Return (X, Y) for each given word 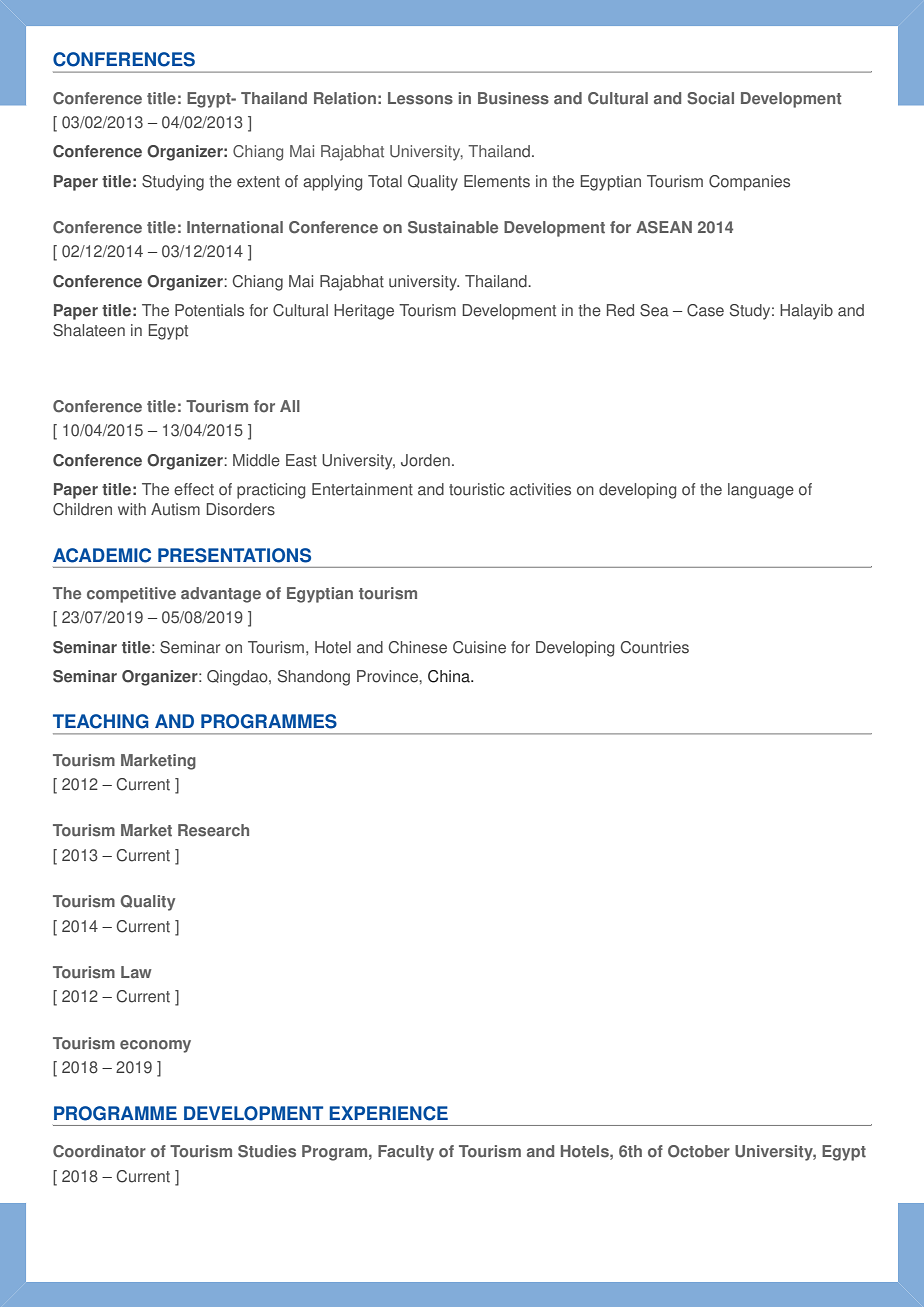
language (761, 491)
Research (213, 830)
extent (258, 182)
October (699, 1151)
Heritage (364, 312)
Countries (655, 647)
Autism (175, 509)
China (450, 676)
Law (136, 972)
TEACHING (101, 721)
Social (710, 98)
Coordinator (99, 1151)
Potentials (209, 310)
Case (705, 310)
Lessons (420, 98)
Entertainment (362, 489)
